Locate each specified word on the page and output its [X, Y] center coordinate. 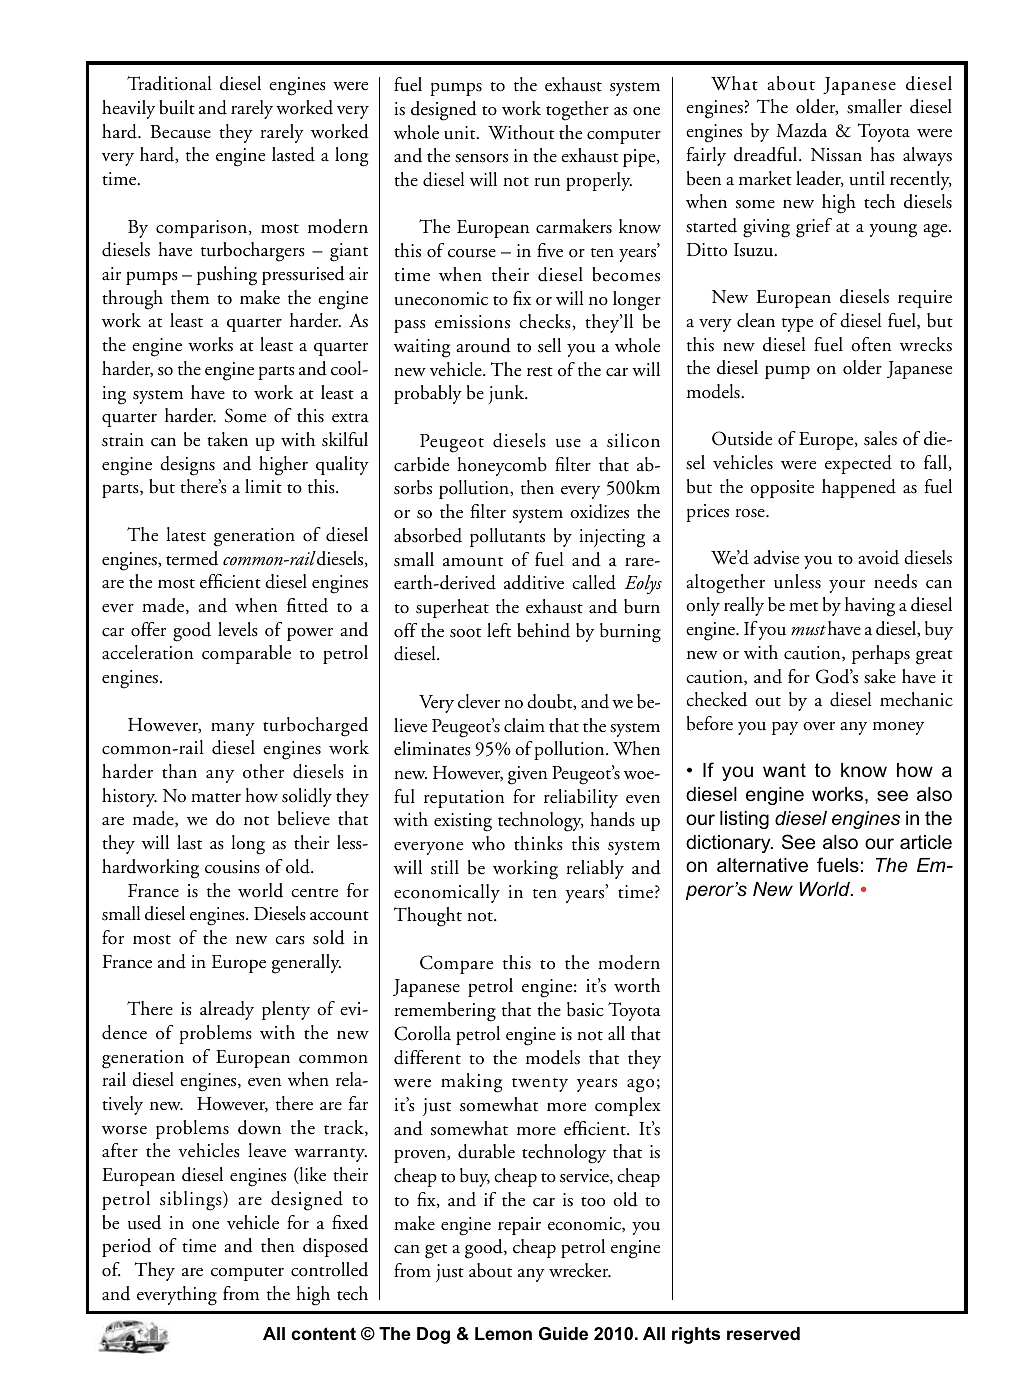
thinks [538, 843]
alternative [762, 865]
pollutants [507, 537]
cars [290, 940]
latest [186, 534]
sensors [481, 158]
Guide [563, 1334]
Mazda [801, 130]
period [126, 1247]
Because [181, 132]
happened [859, 488]
